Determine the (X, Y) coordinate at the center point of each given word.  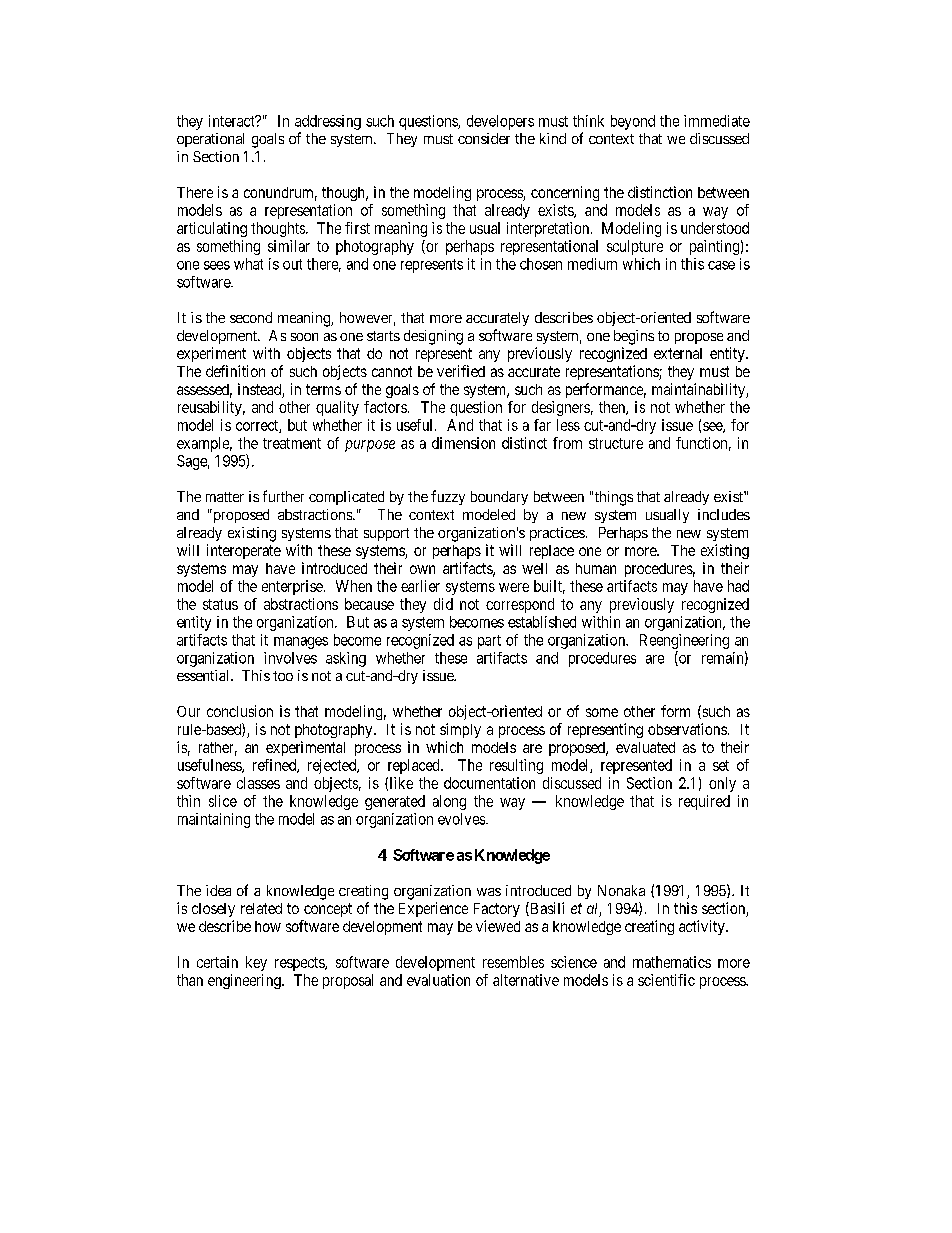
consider (484, 138)
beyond (633, 122)
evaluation (438, 980)
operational (210, 140)
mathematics (672, 962)
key (256, 963)
